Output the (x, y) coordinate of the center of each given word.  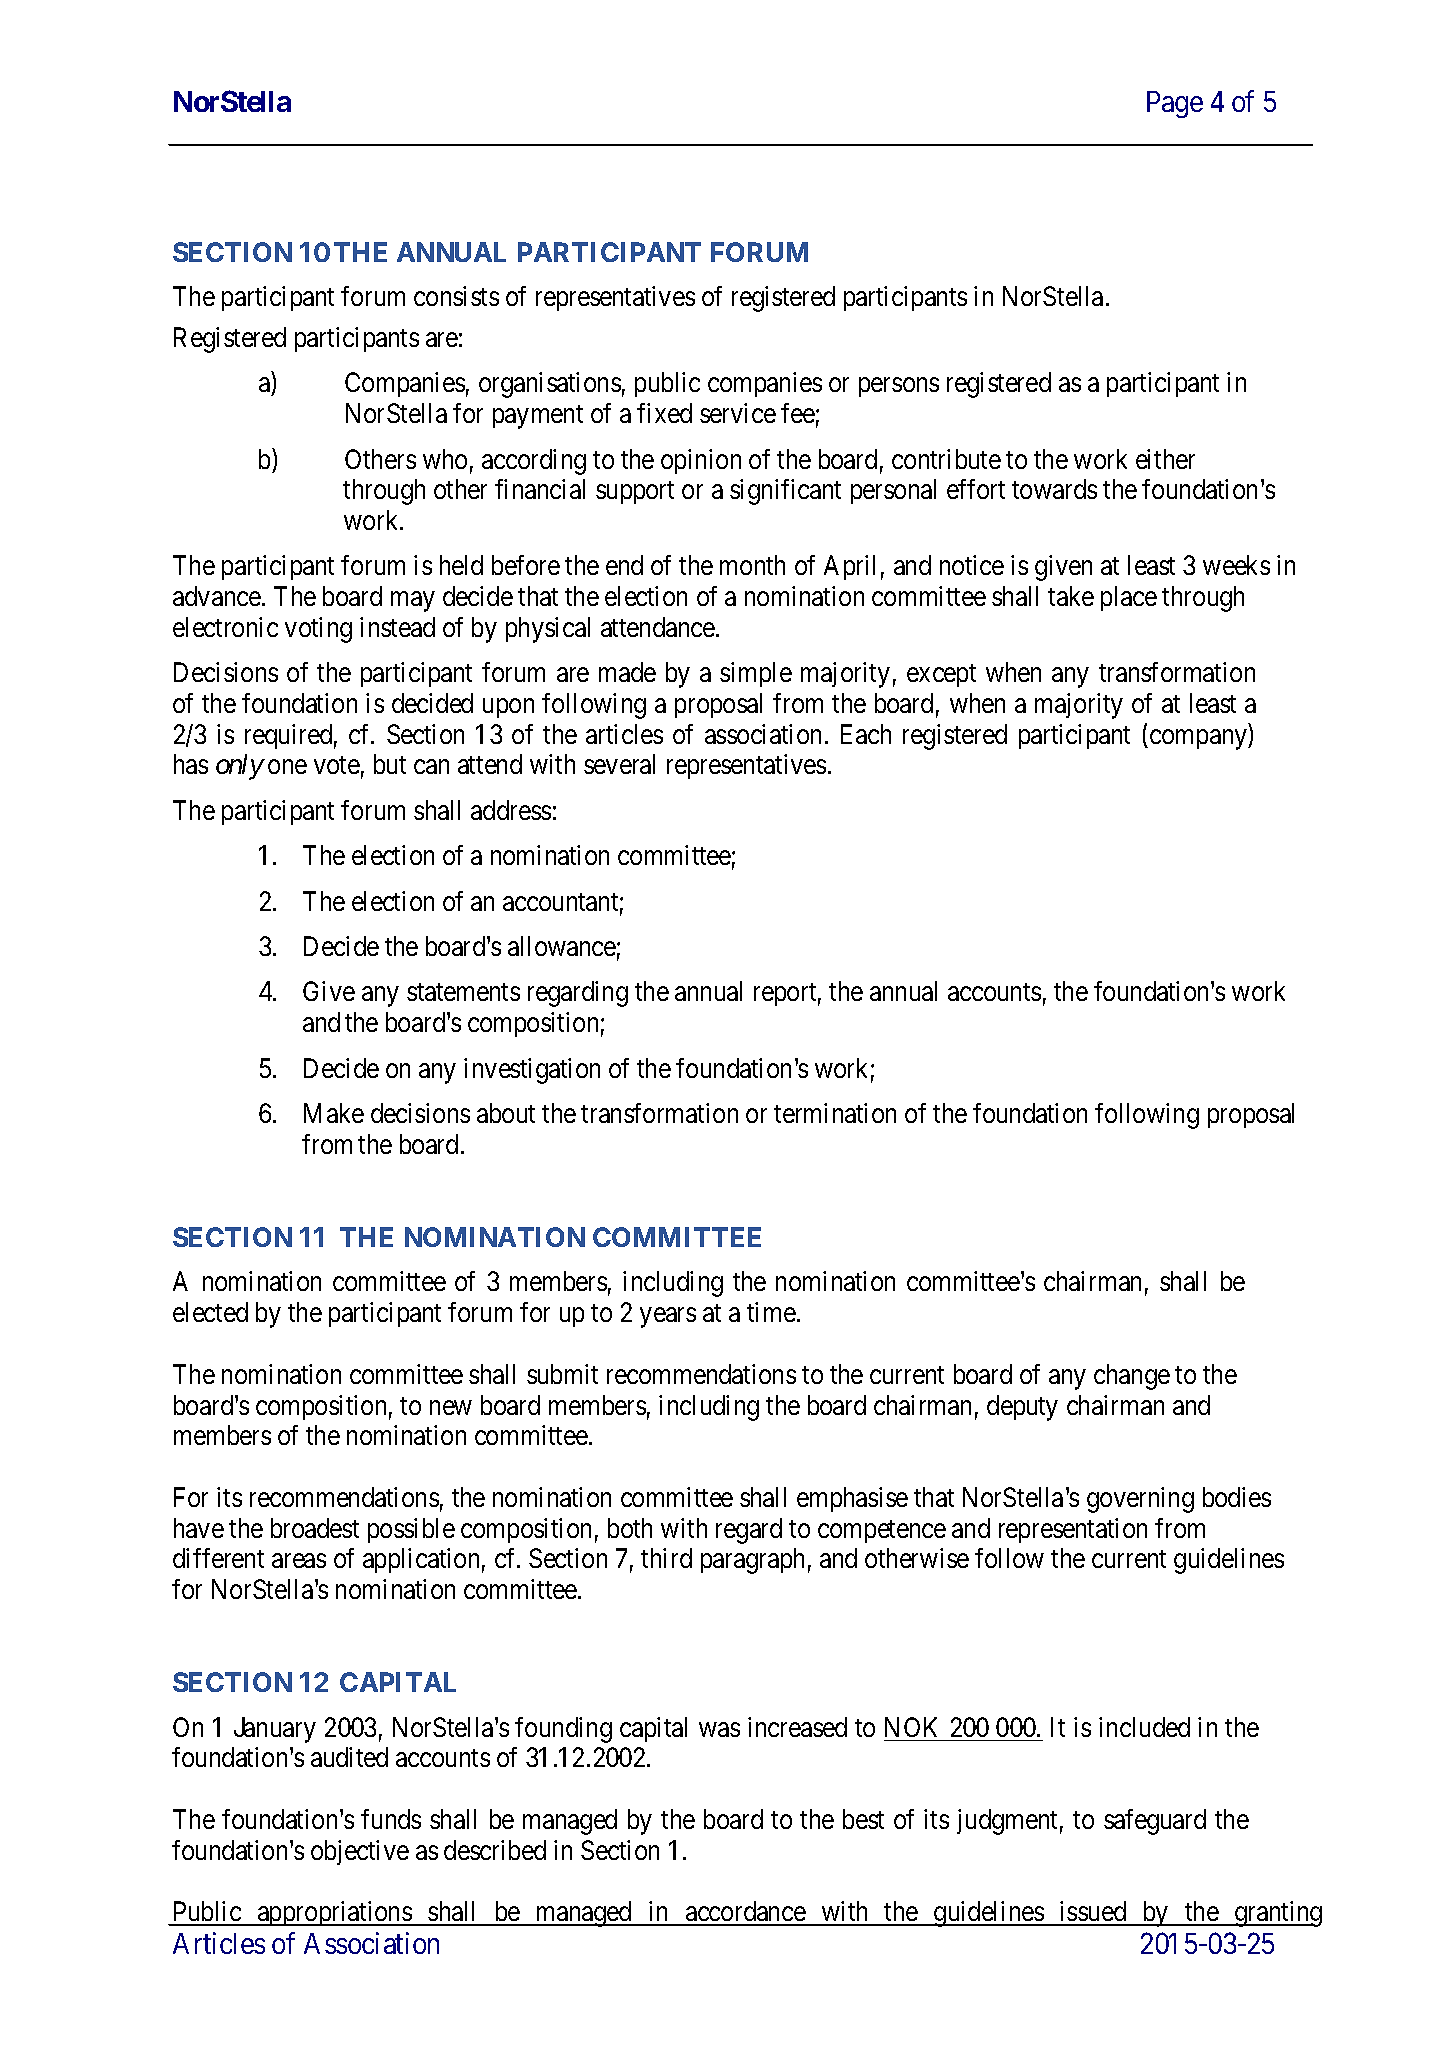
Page (1175, 104)
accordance (745, 1913)
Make (334, 1113)
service (738, 413)
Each (866, 734)
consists (456, 296)
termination (835, 1113)
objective (360, 1852)
